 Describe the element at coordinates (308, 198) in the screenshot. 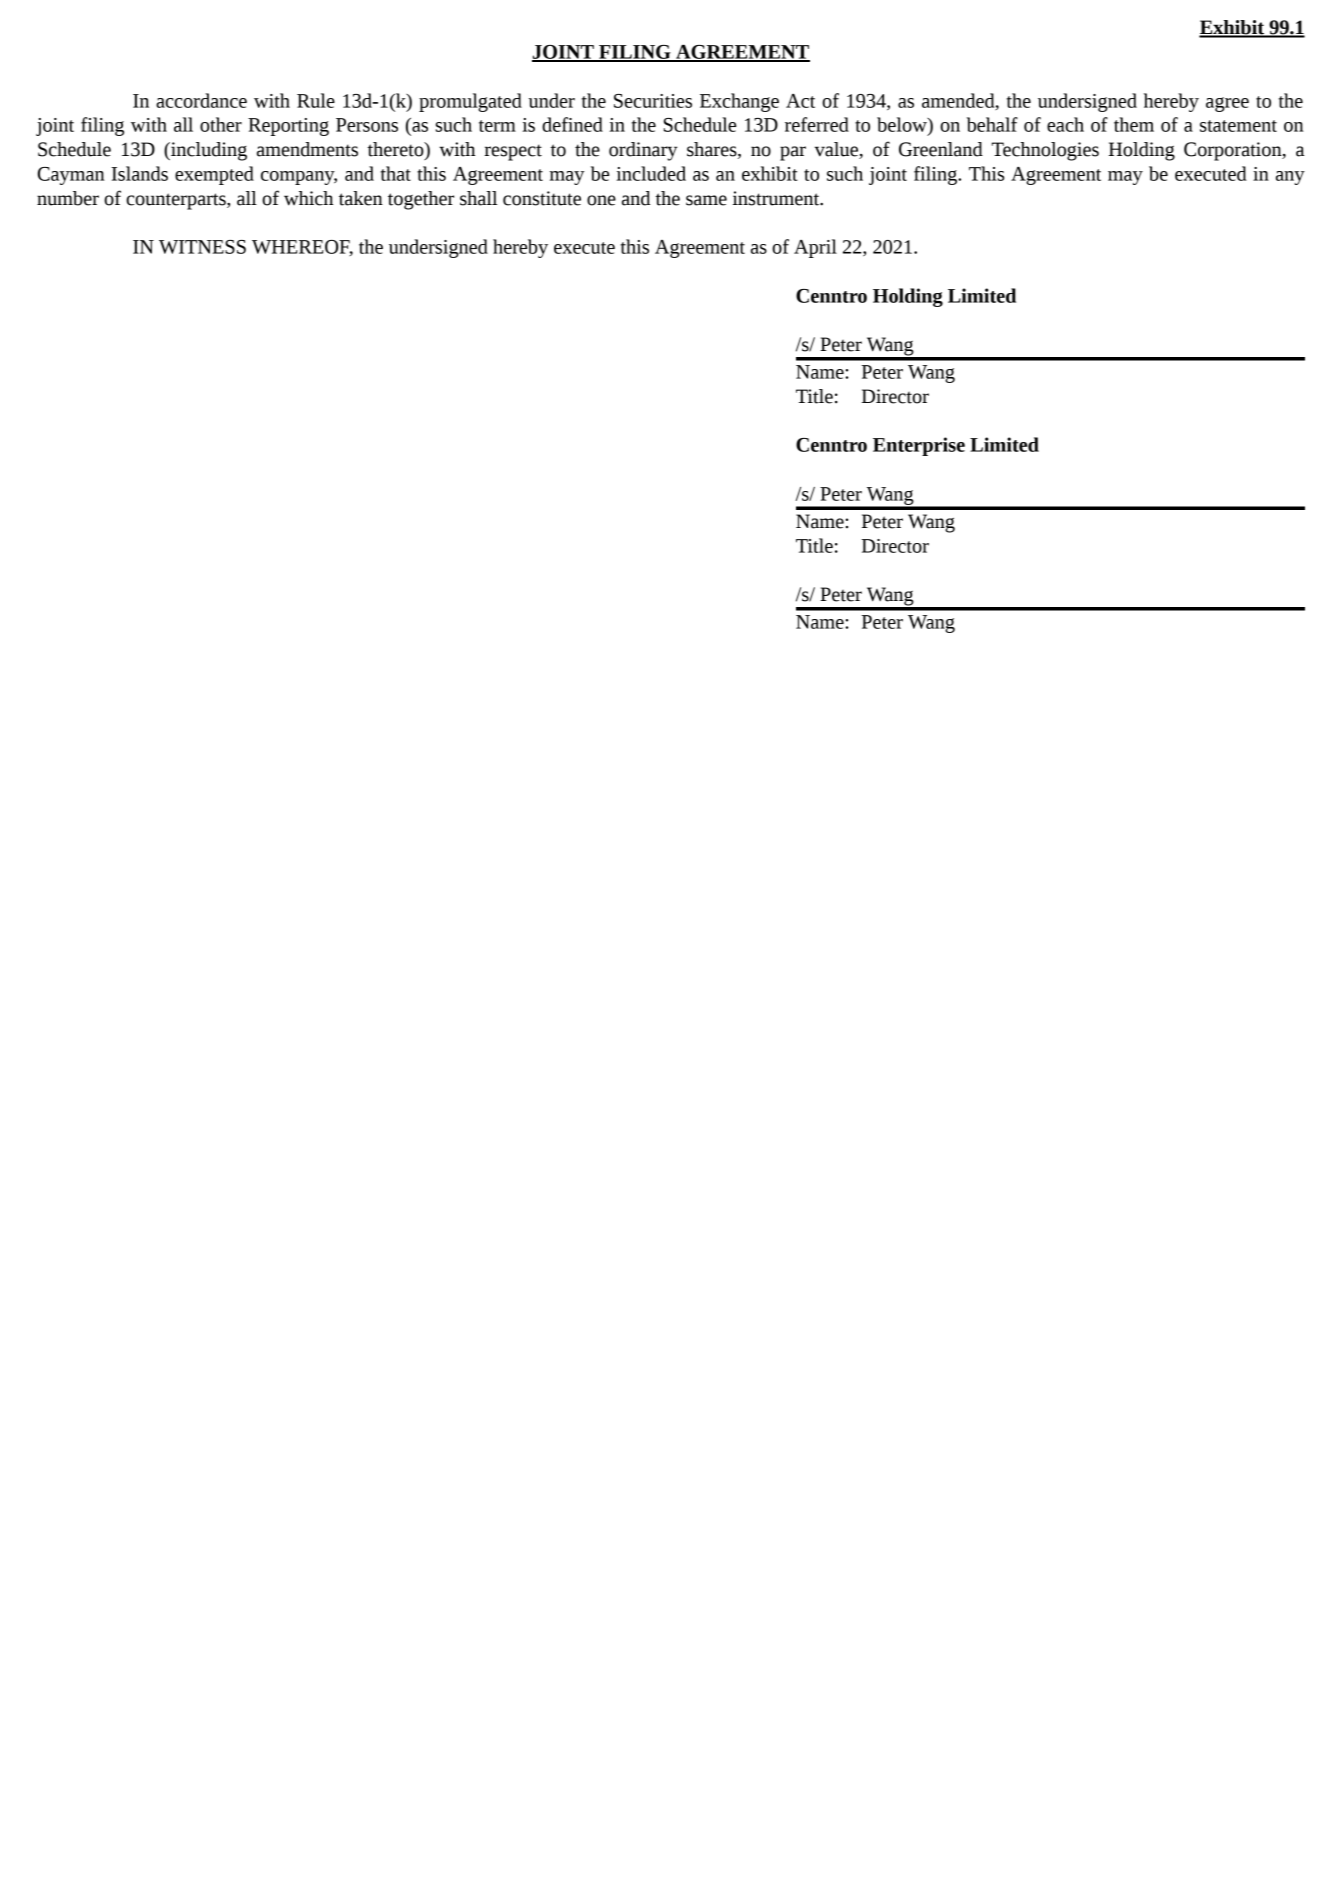

I see `which` at that location.
